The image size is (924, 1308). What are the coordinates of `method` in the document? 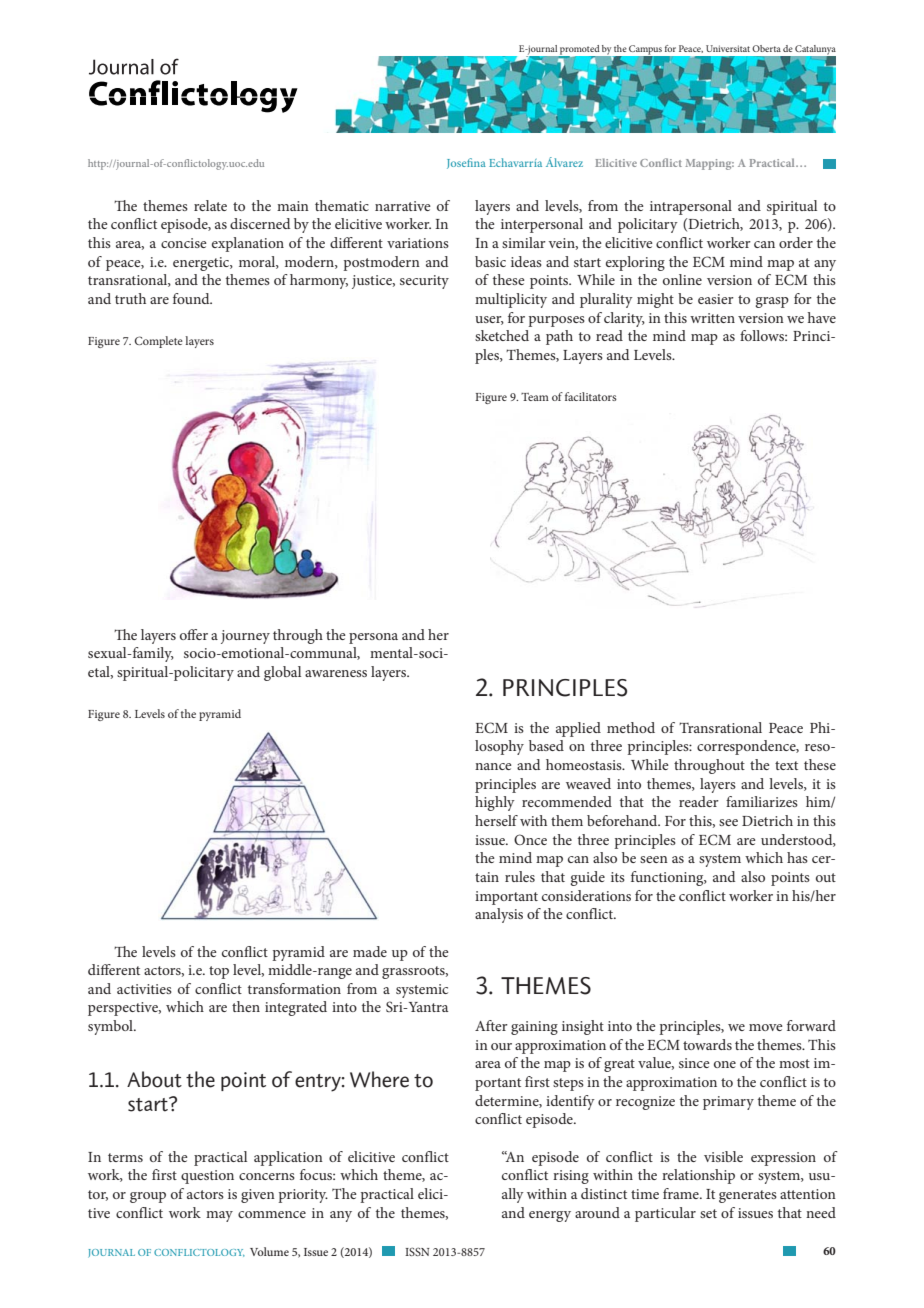 It's located at (631, 727).
